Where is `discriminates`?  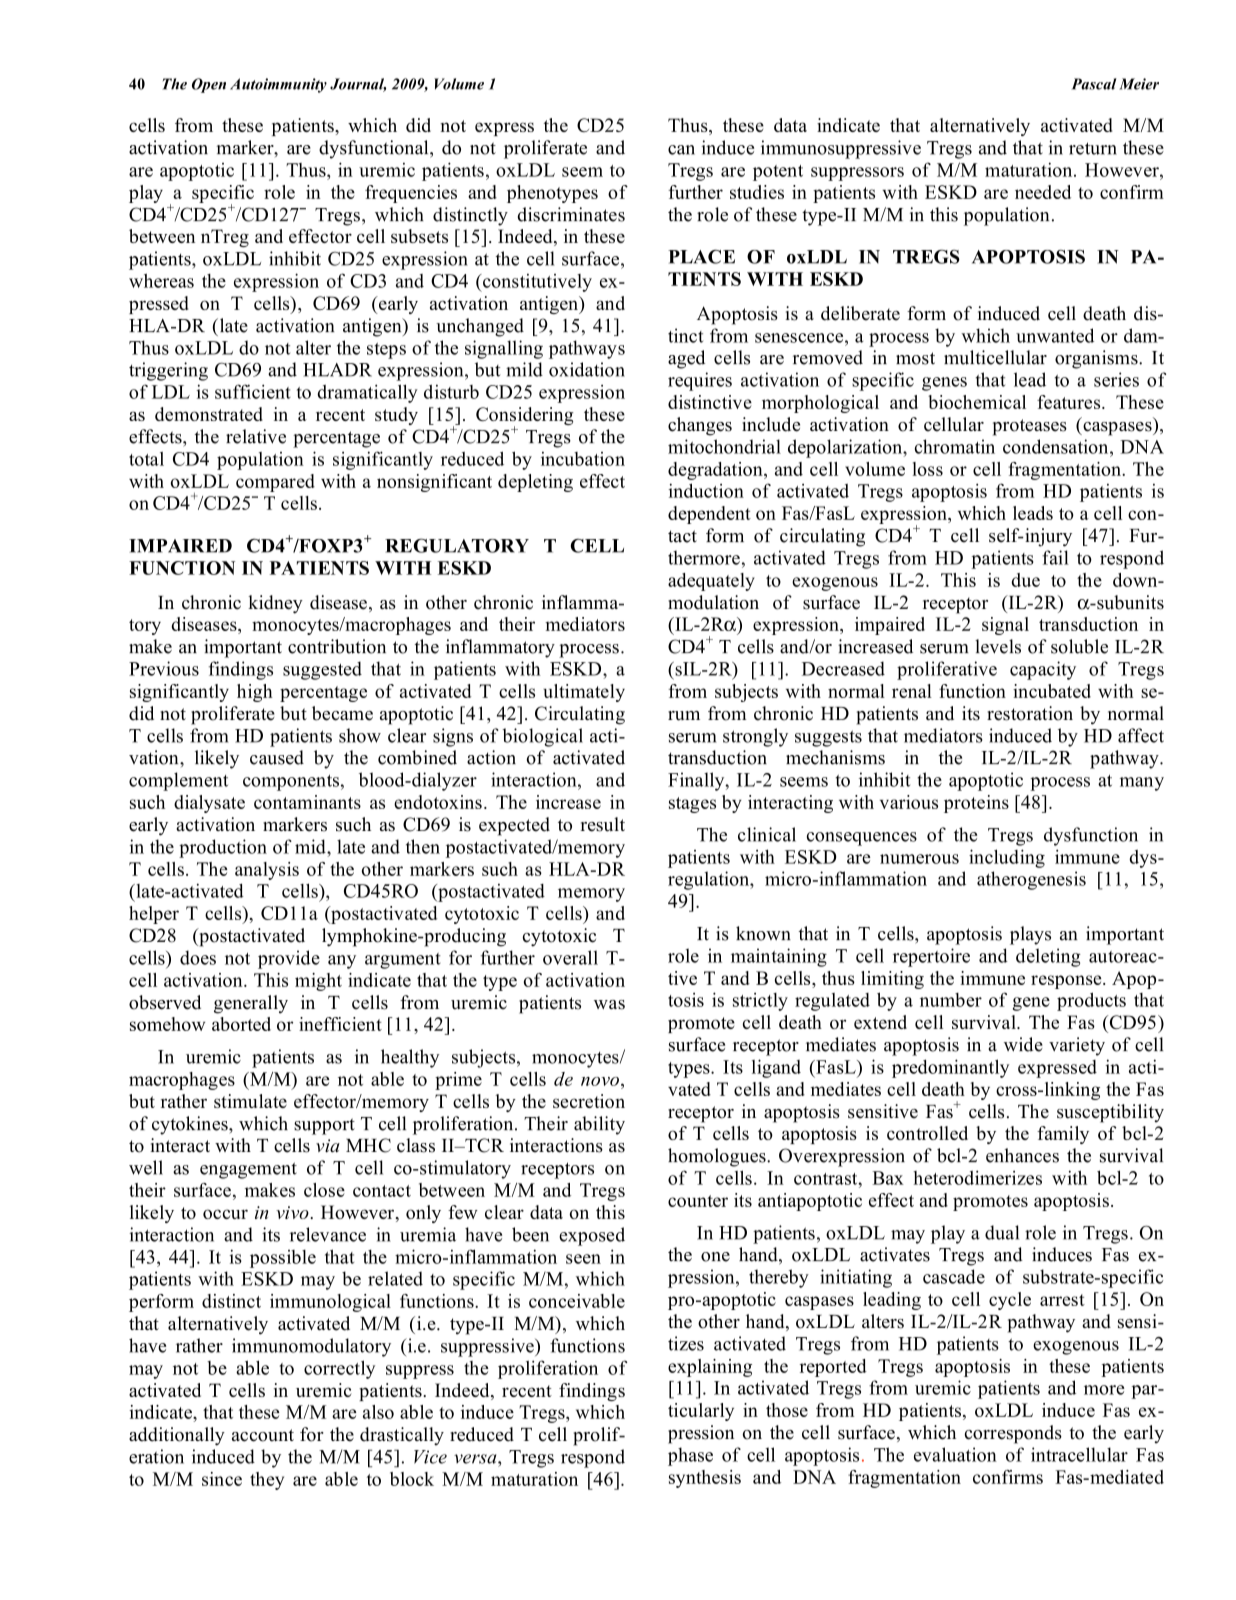 discriminates is located at coordinates (571, 214).
